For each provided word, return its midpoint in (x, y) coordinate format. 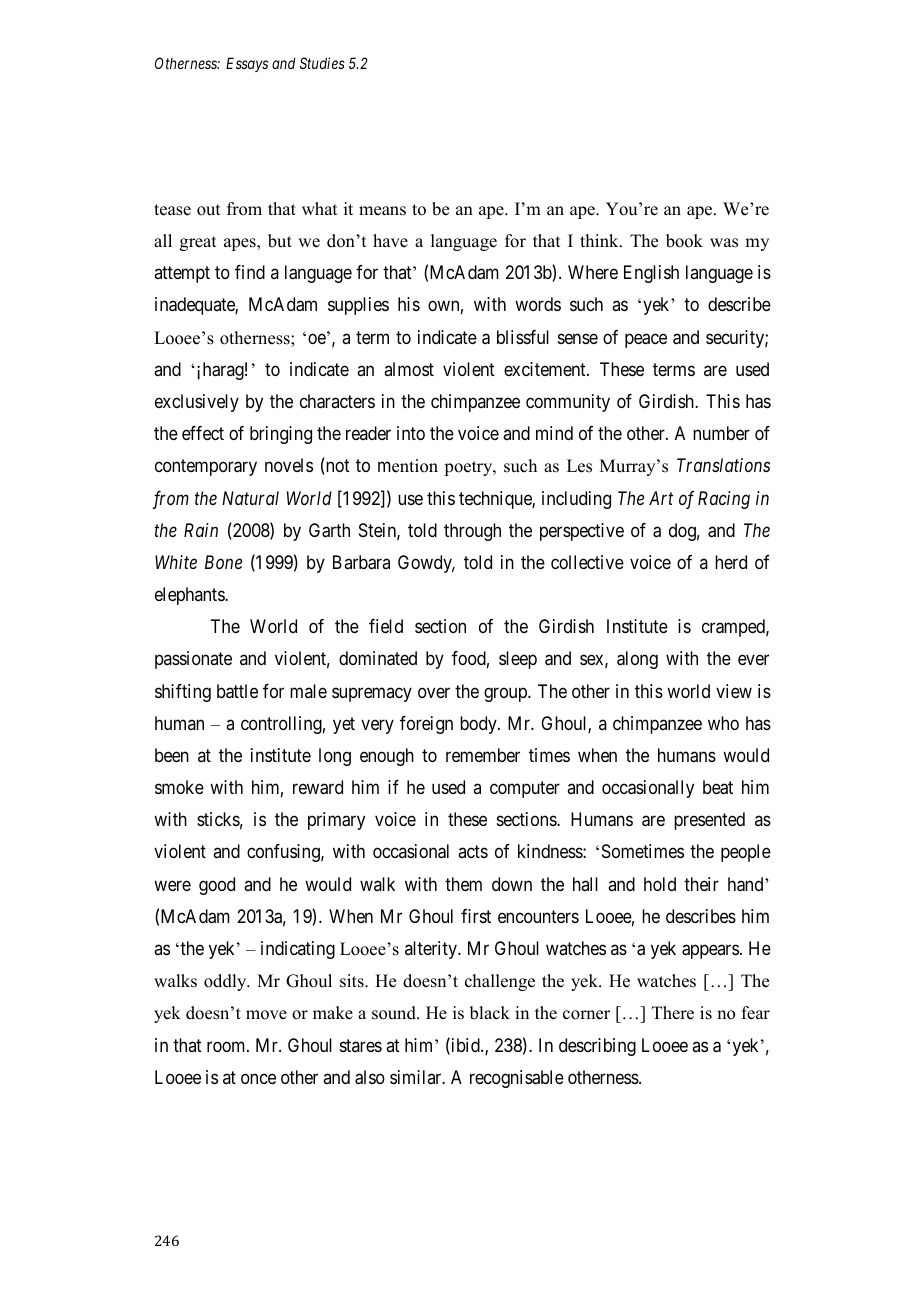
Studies (322, 63)
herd (731, 562)
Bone (223, 562)
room (227, 1046)
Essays (247, 64)
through (472, 532)
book (684, 241)
